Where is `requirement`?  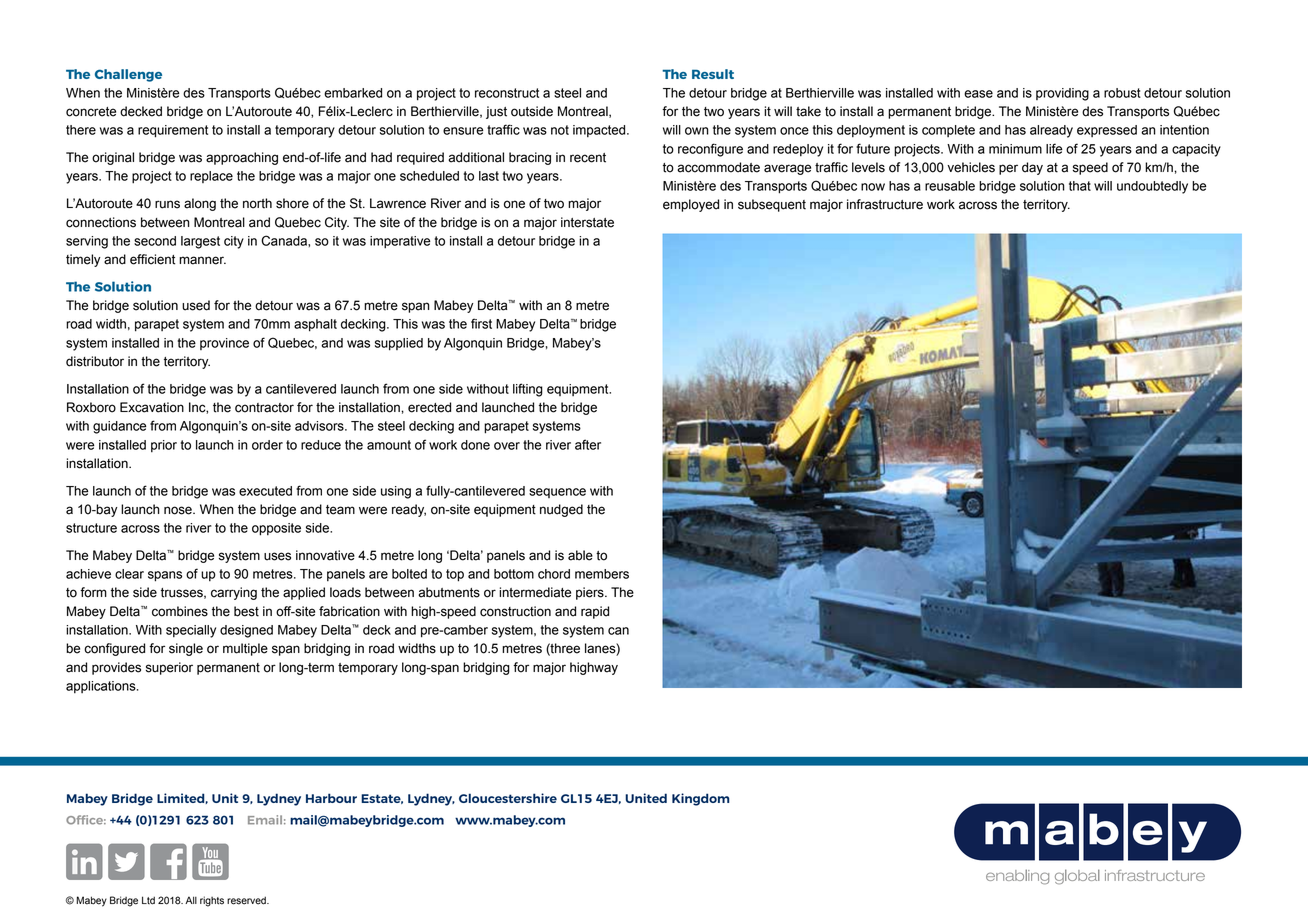 requirement is located at coordinates (173, 131).
